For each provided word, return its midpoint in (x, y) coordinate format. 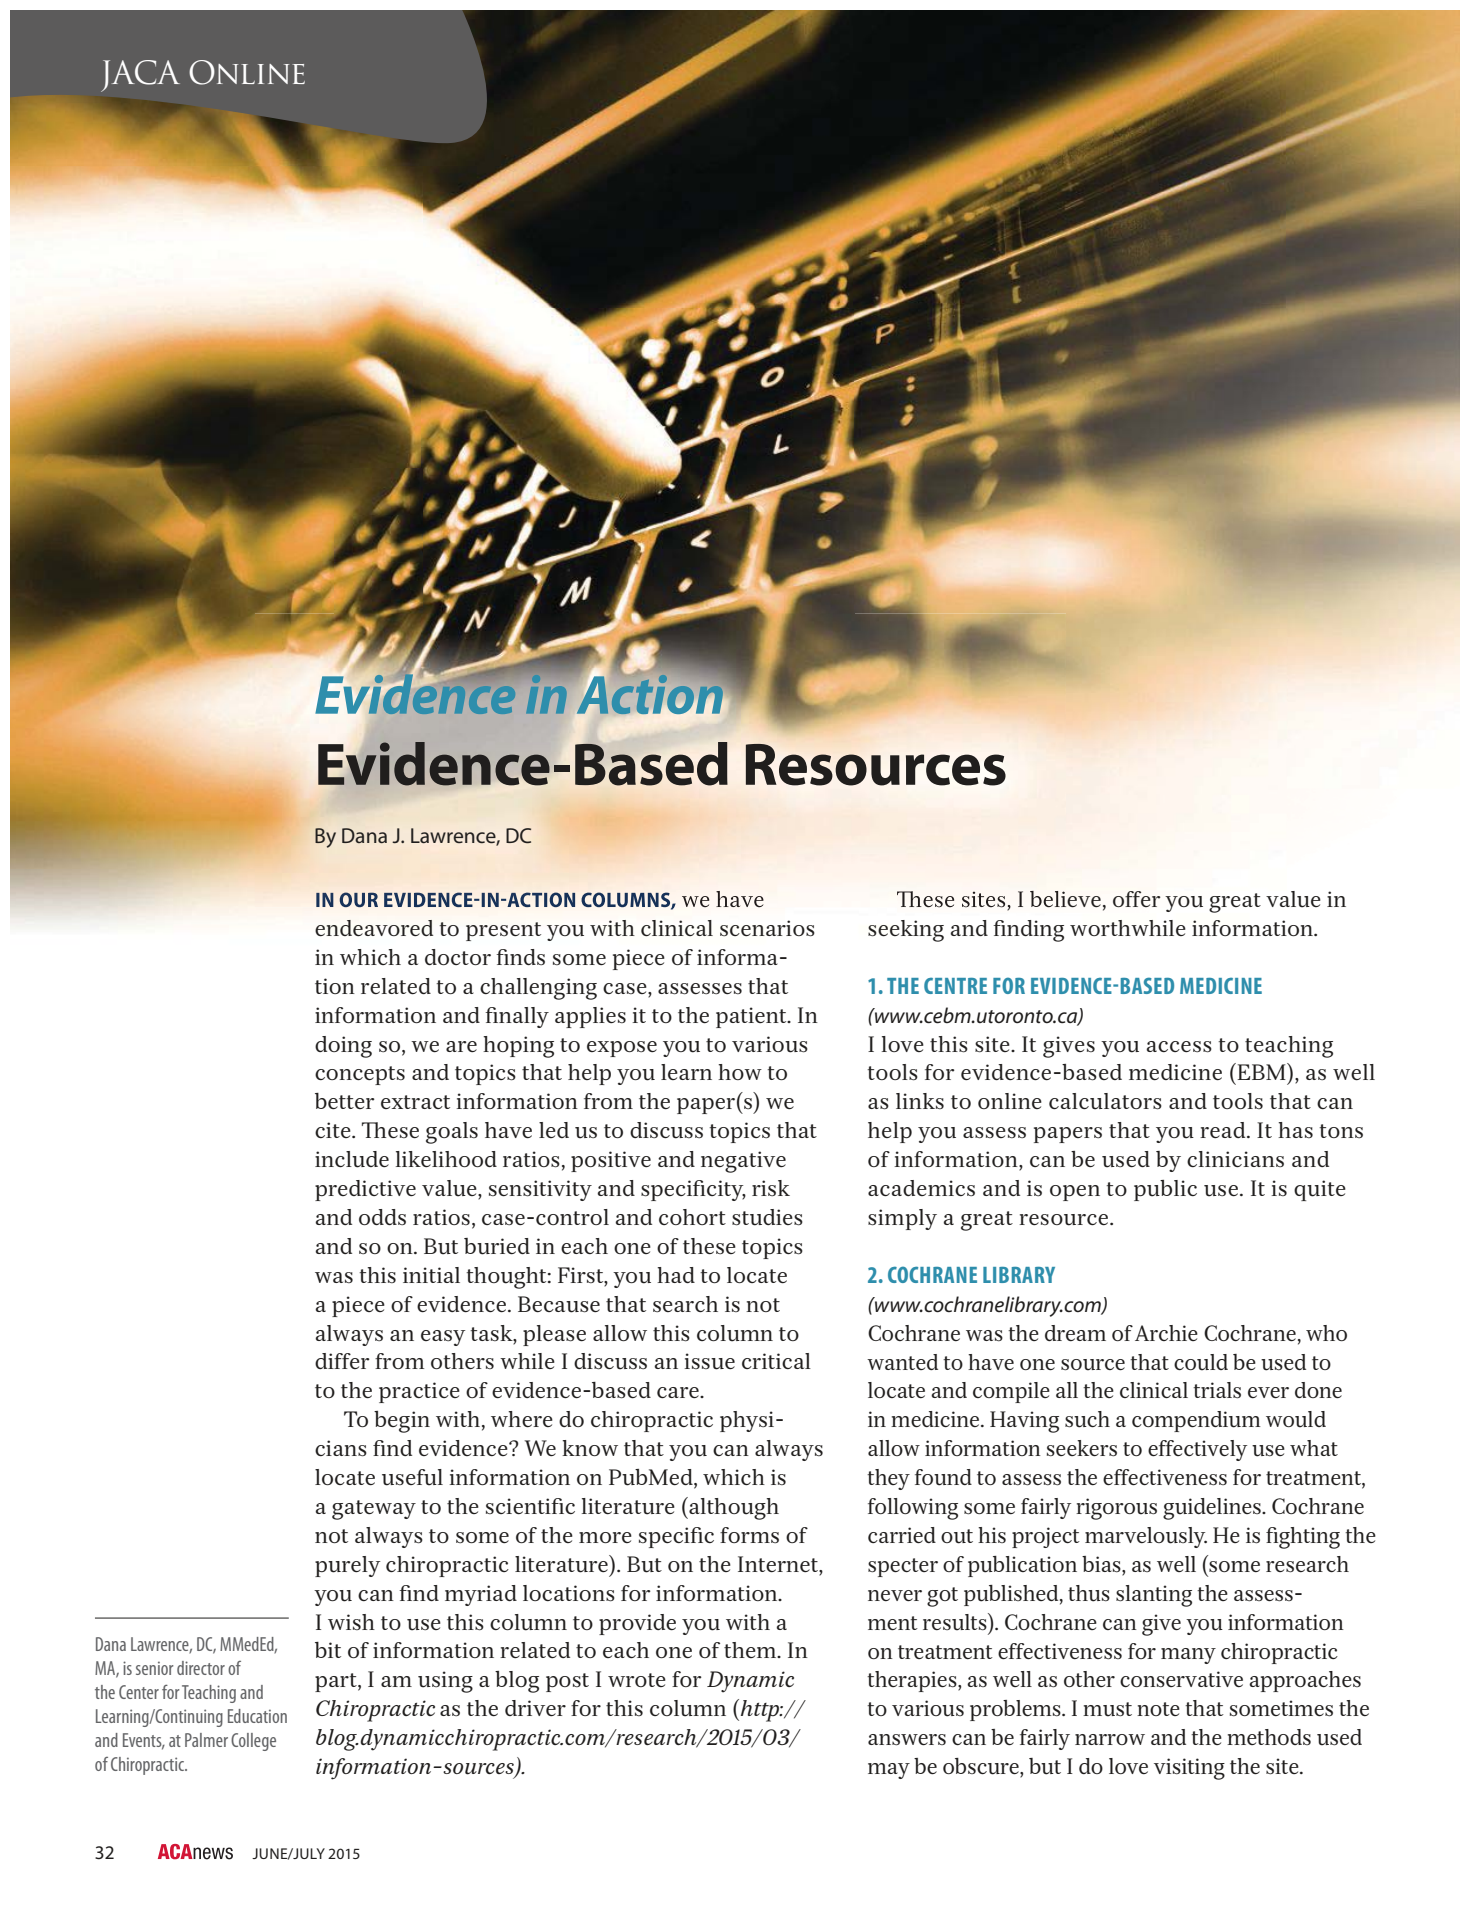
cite (334, 1130)
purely (347, 1566)
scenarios (767, 928)
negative (743, 1162)
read (1224, 1130)
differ (342, 1361)
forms (749, 1535)
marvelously (1146, 1537)
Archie (1166, 1333)
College (253, 1742)
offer (1136, 899)
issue (709, 1361)
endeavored (374, 928)
